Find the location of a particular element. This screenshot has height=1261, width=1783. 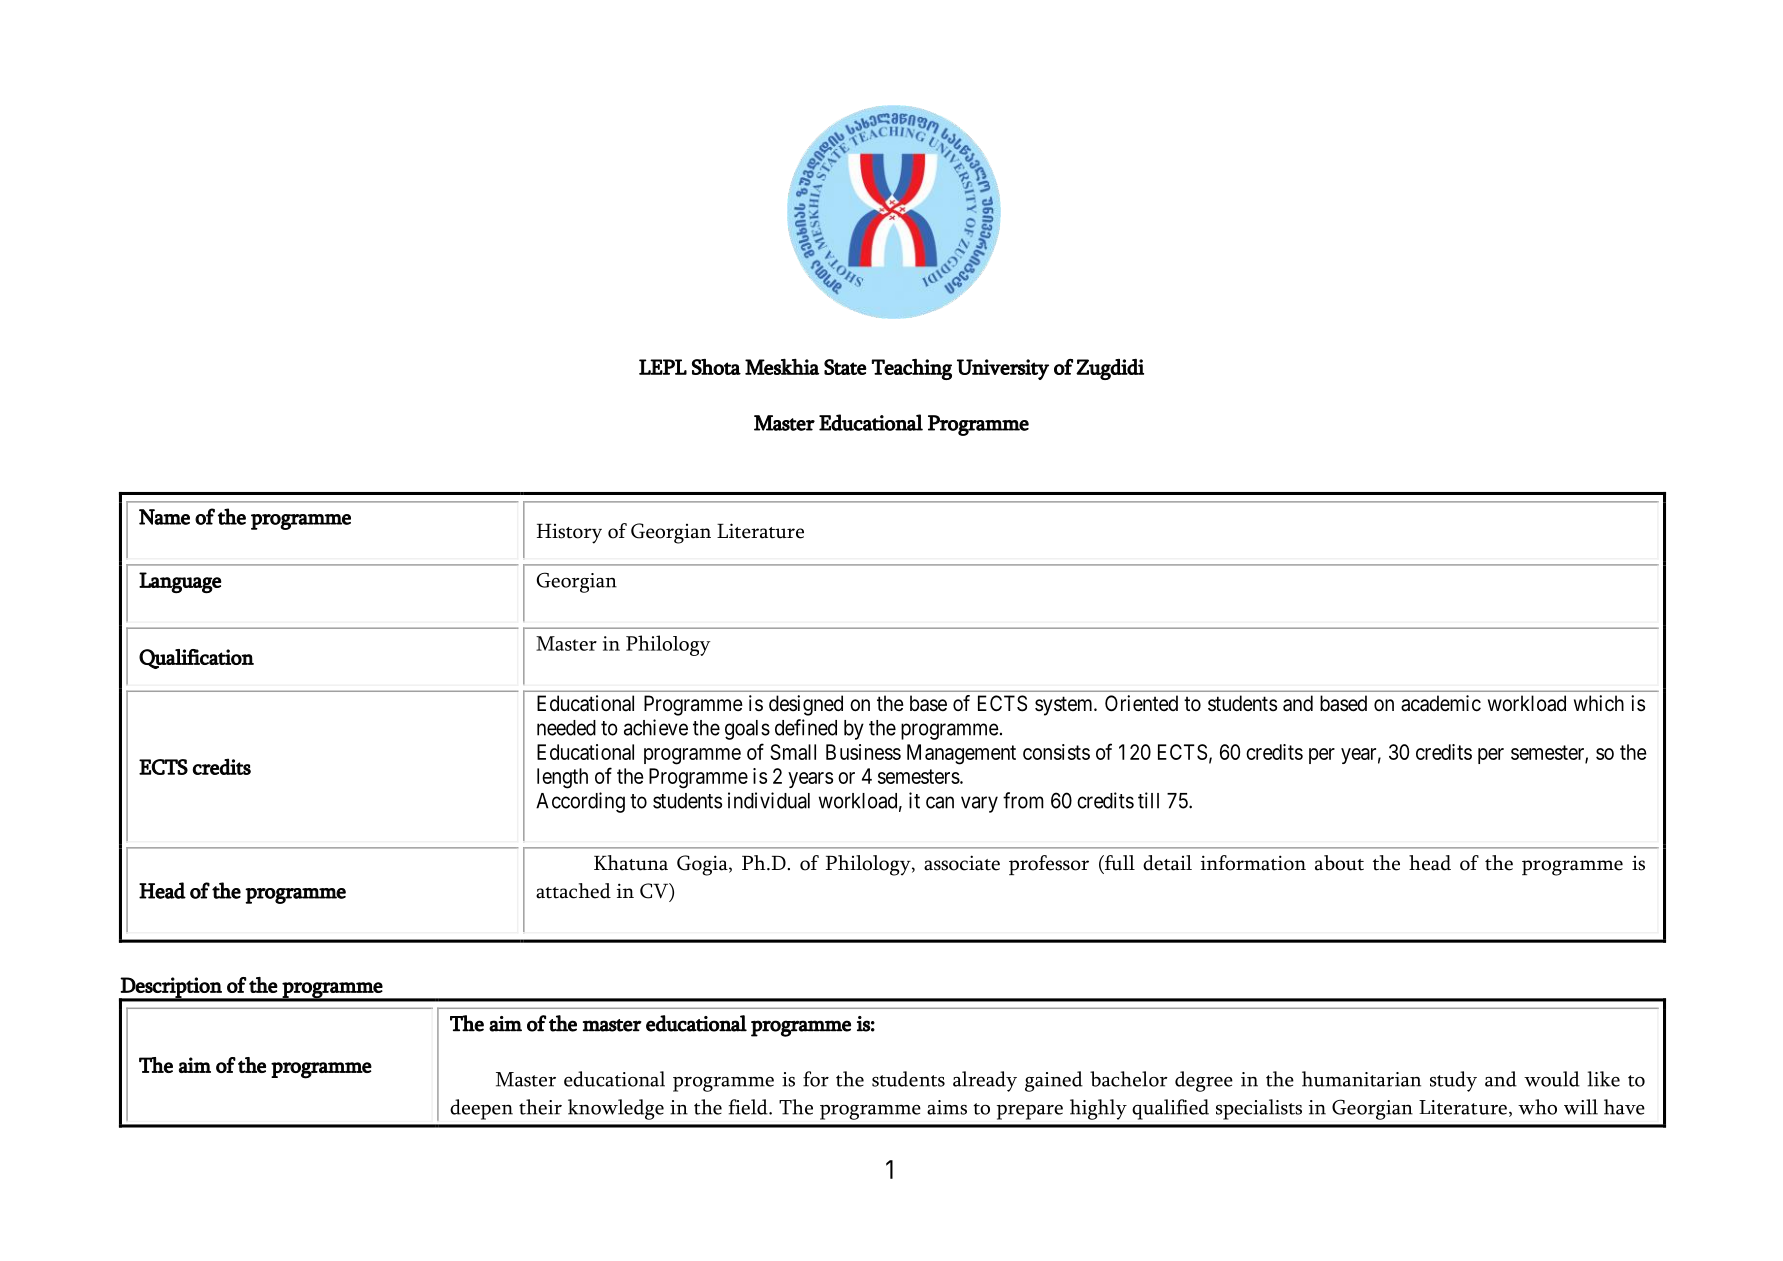

designed is located at coordinates (806, 705).
